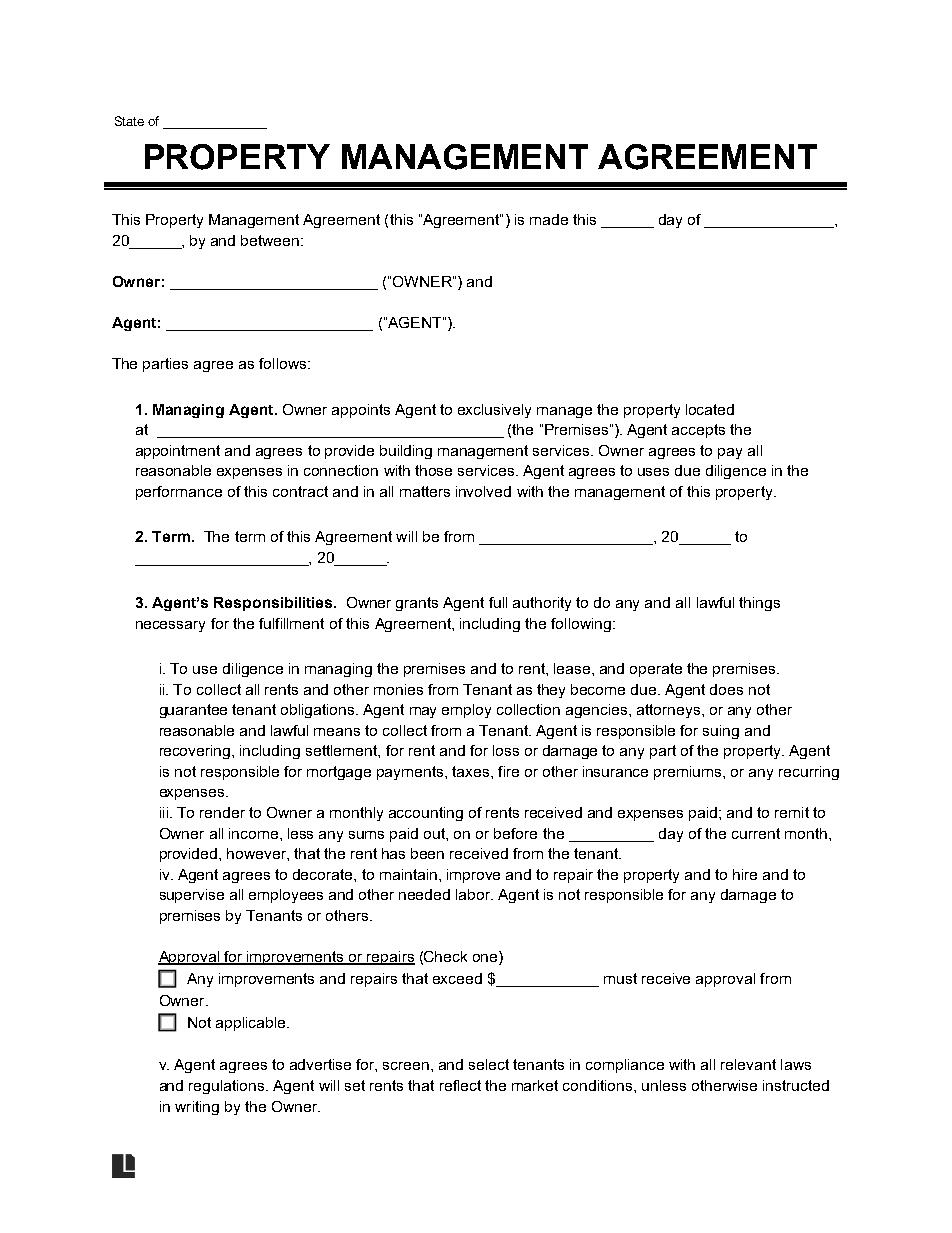 The image size is (952, 1233). What do you see at coordinates (710, 409) in the screenshot?
I see `located` at bounding box center [710, 409].
